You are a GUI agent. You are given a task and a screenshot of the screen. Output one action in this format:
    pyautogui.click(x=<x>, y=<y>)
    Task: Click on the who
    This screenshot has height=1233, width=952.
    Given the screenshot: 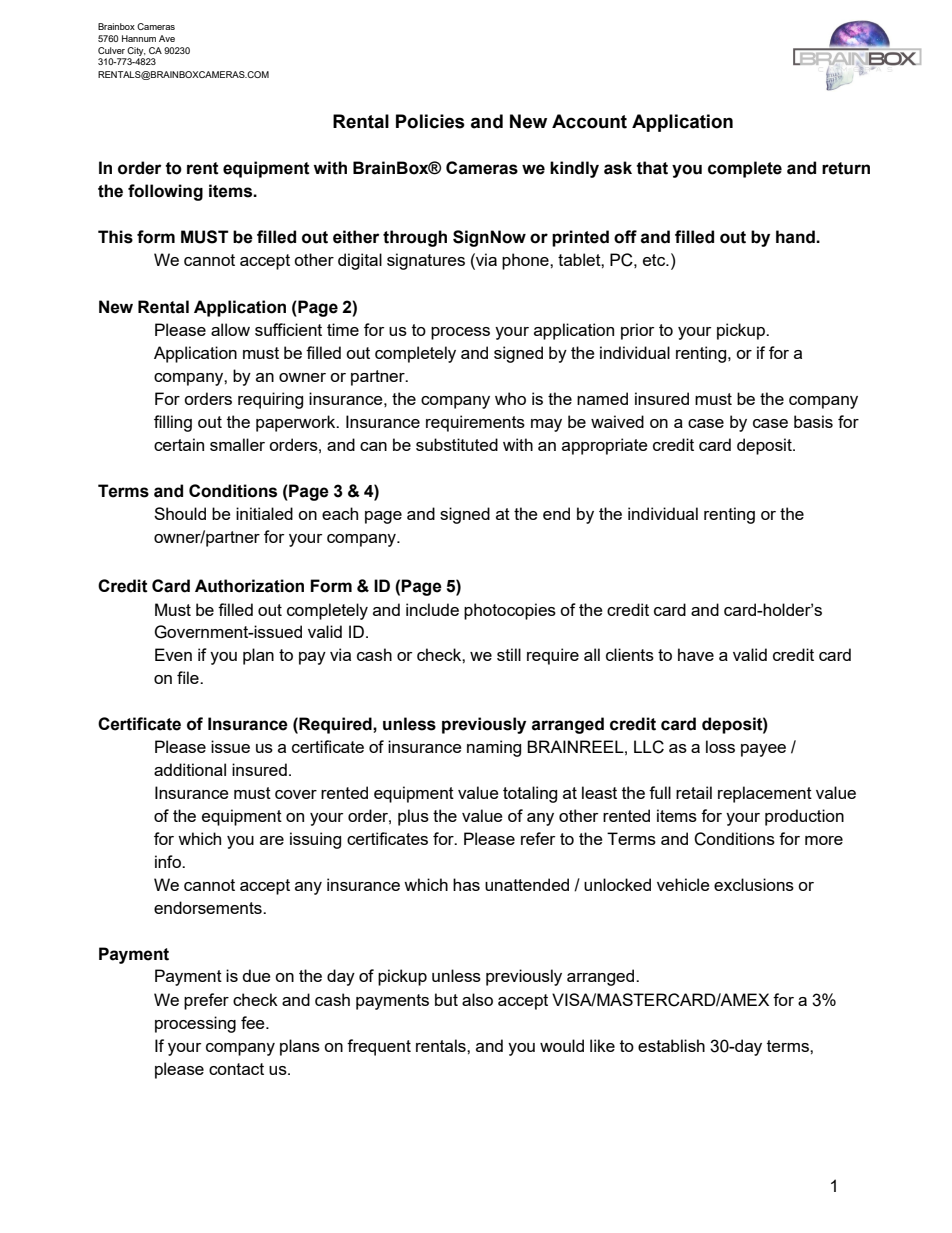 What is the action you would take?
    pyautogui.click(x=510, y=398)
